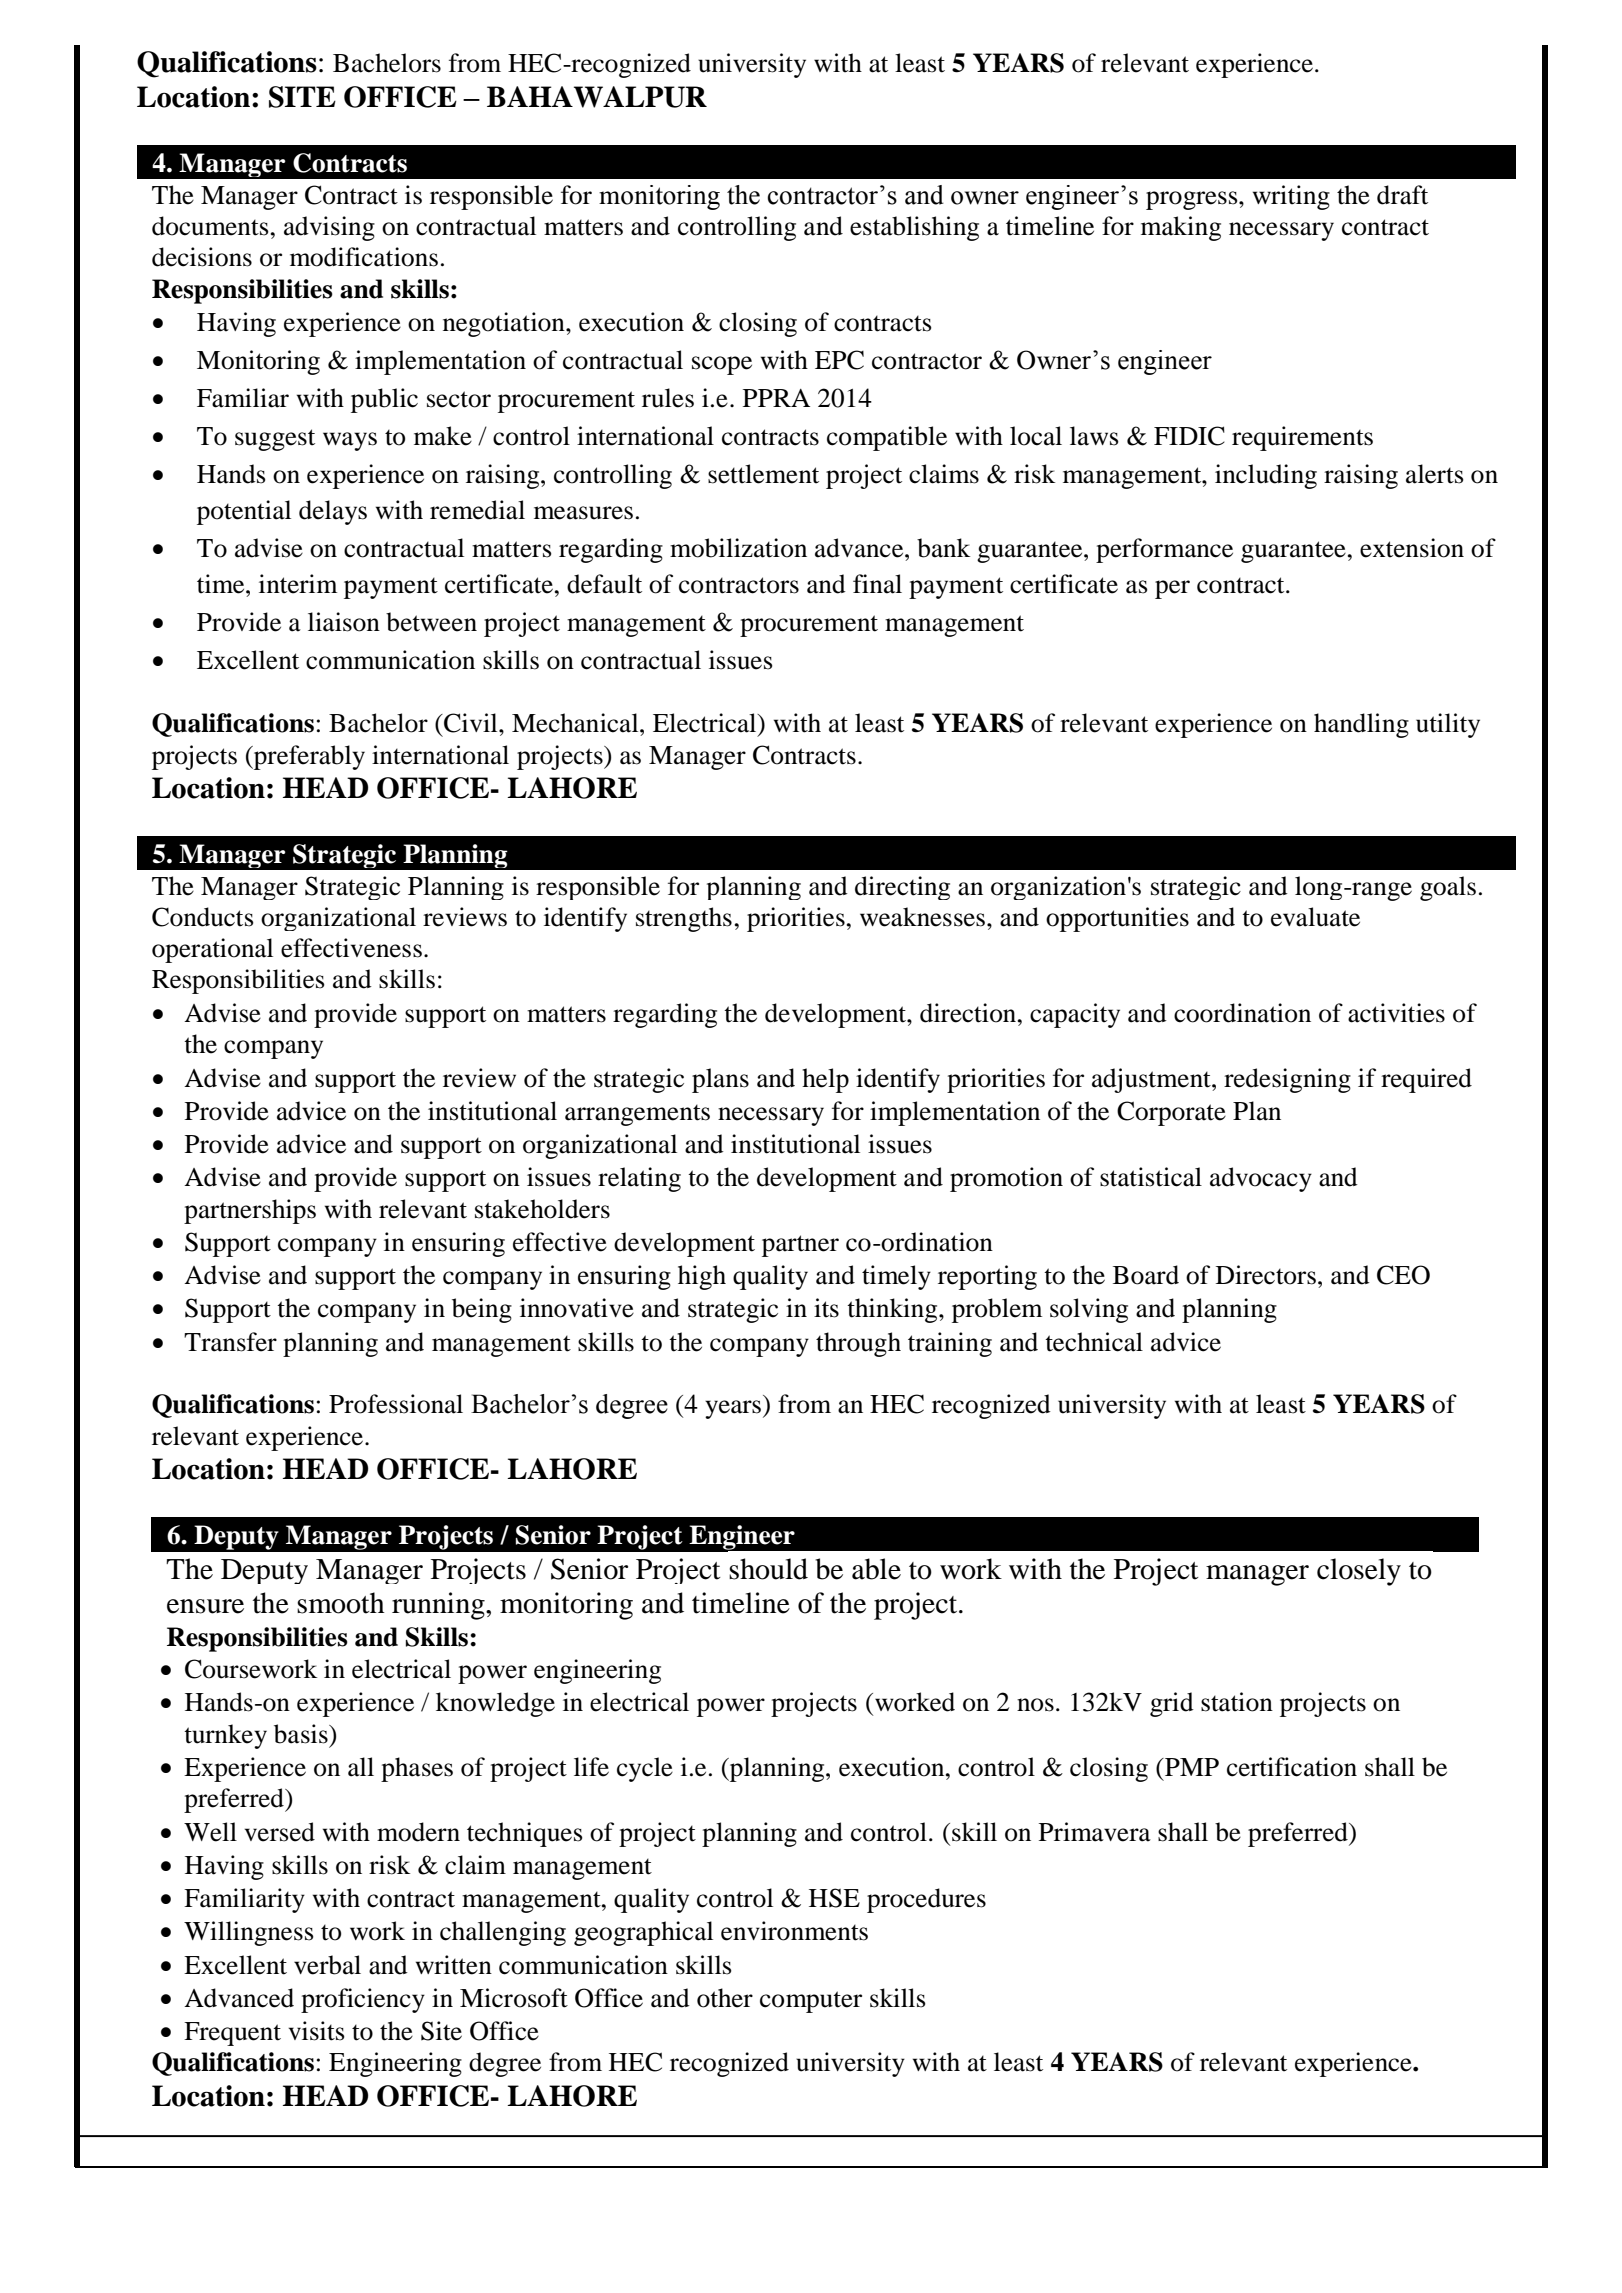  Describe the element at coordinates (858, 1344) in the page. I see `through` at that location.
